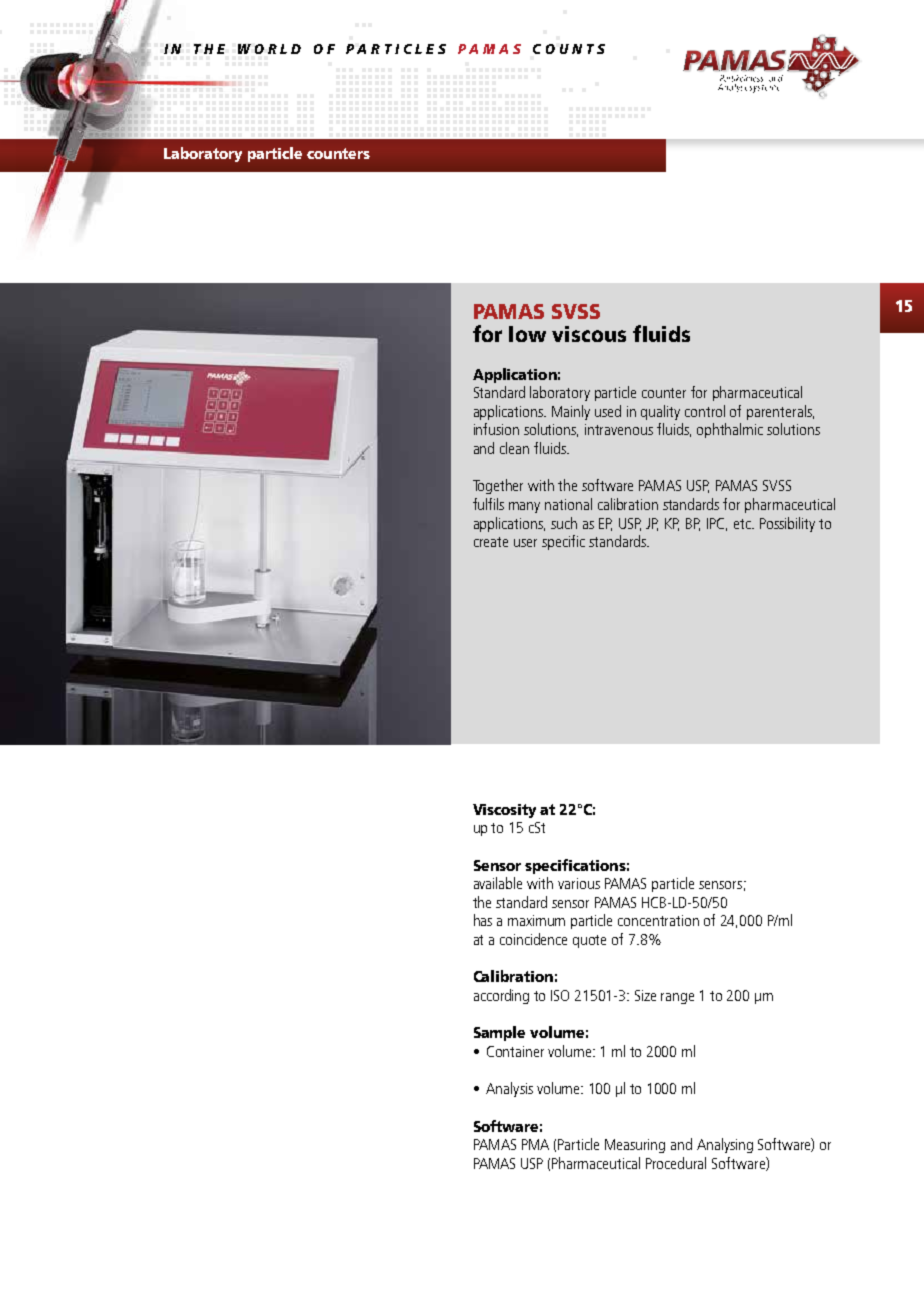 This screenshot has height=1308, width=924. Describe the element at coordinates (535, 1144) in the screenshot. I see `PMA` at that location.
